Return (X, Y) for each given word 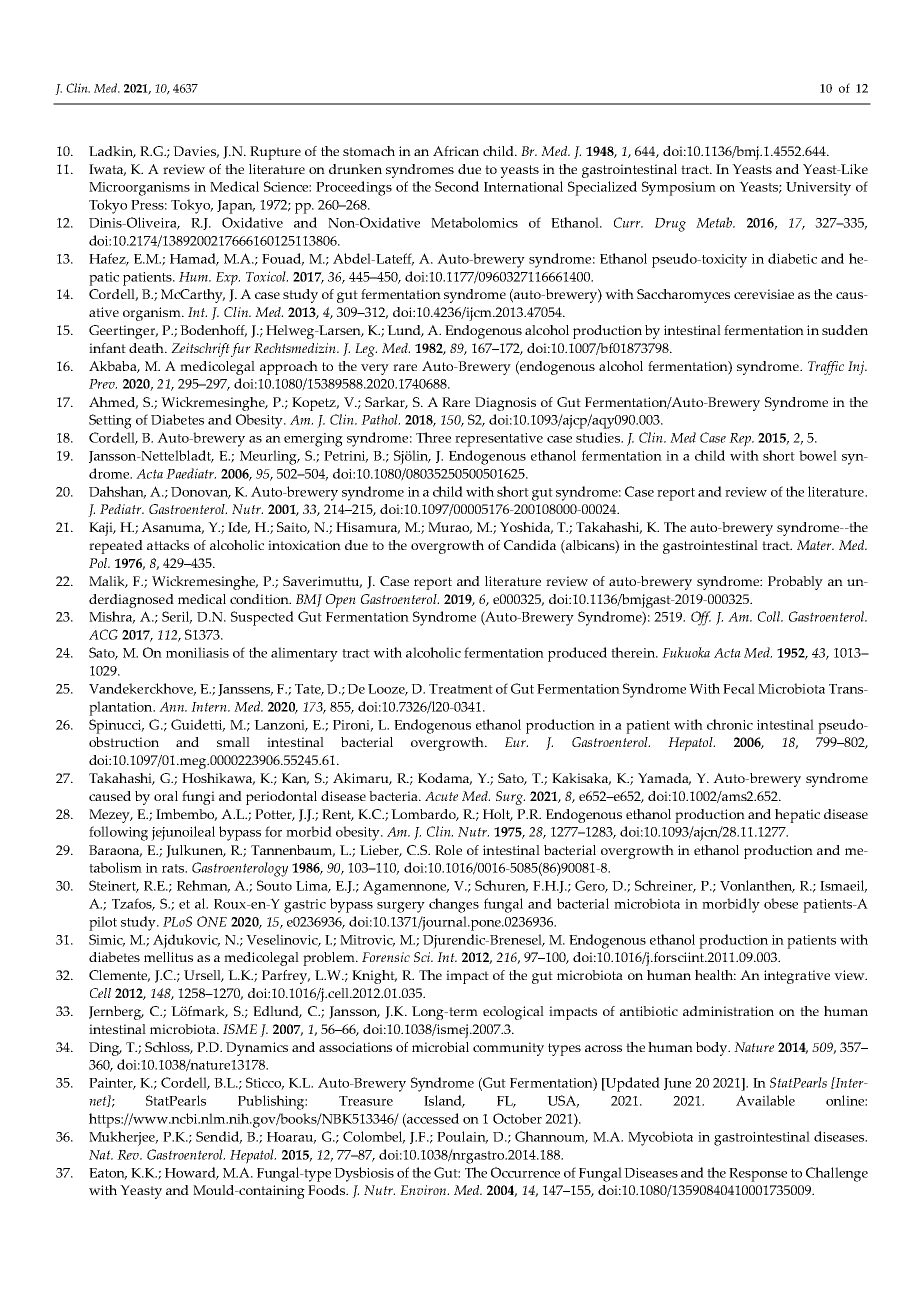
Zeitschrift (200, 350)
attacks (168, 545)
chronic (730, 724)
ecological (513, 1013)
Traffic (826, 368)
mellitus (168, 957)
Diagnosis (505, 404)
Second (457, 186)
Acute (441, 796)
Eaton (108, 1174)
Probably (795, 583)
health (715, 975)
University (818, 189)
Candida (530, 545)
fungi (198, 798)
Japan (236, 207)
